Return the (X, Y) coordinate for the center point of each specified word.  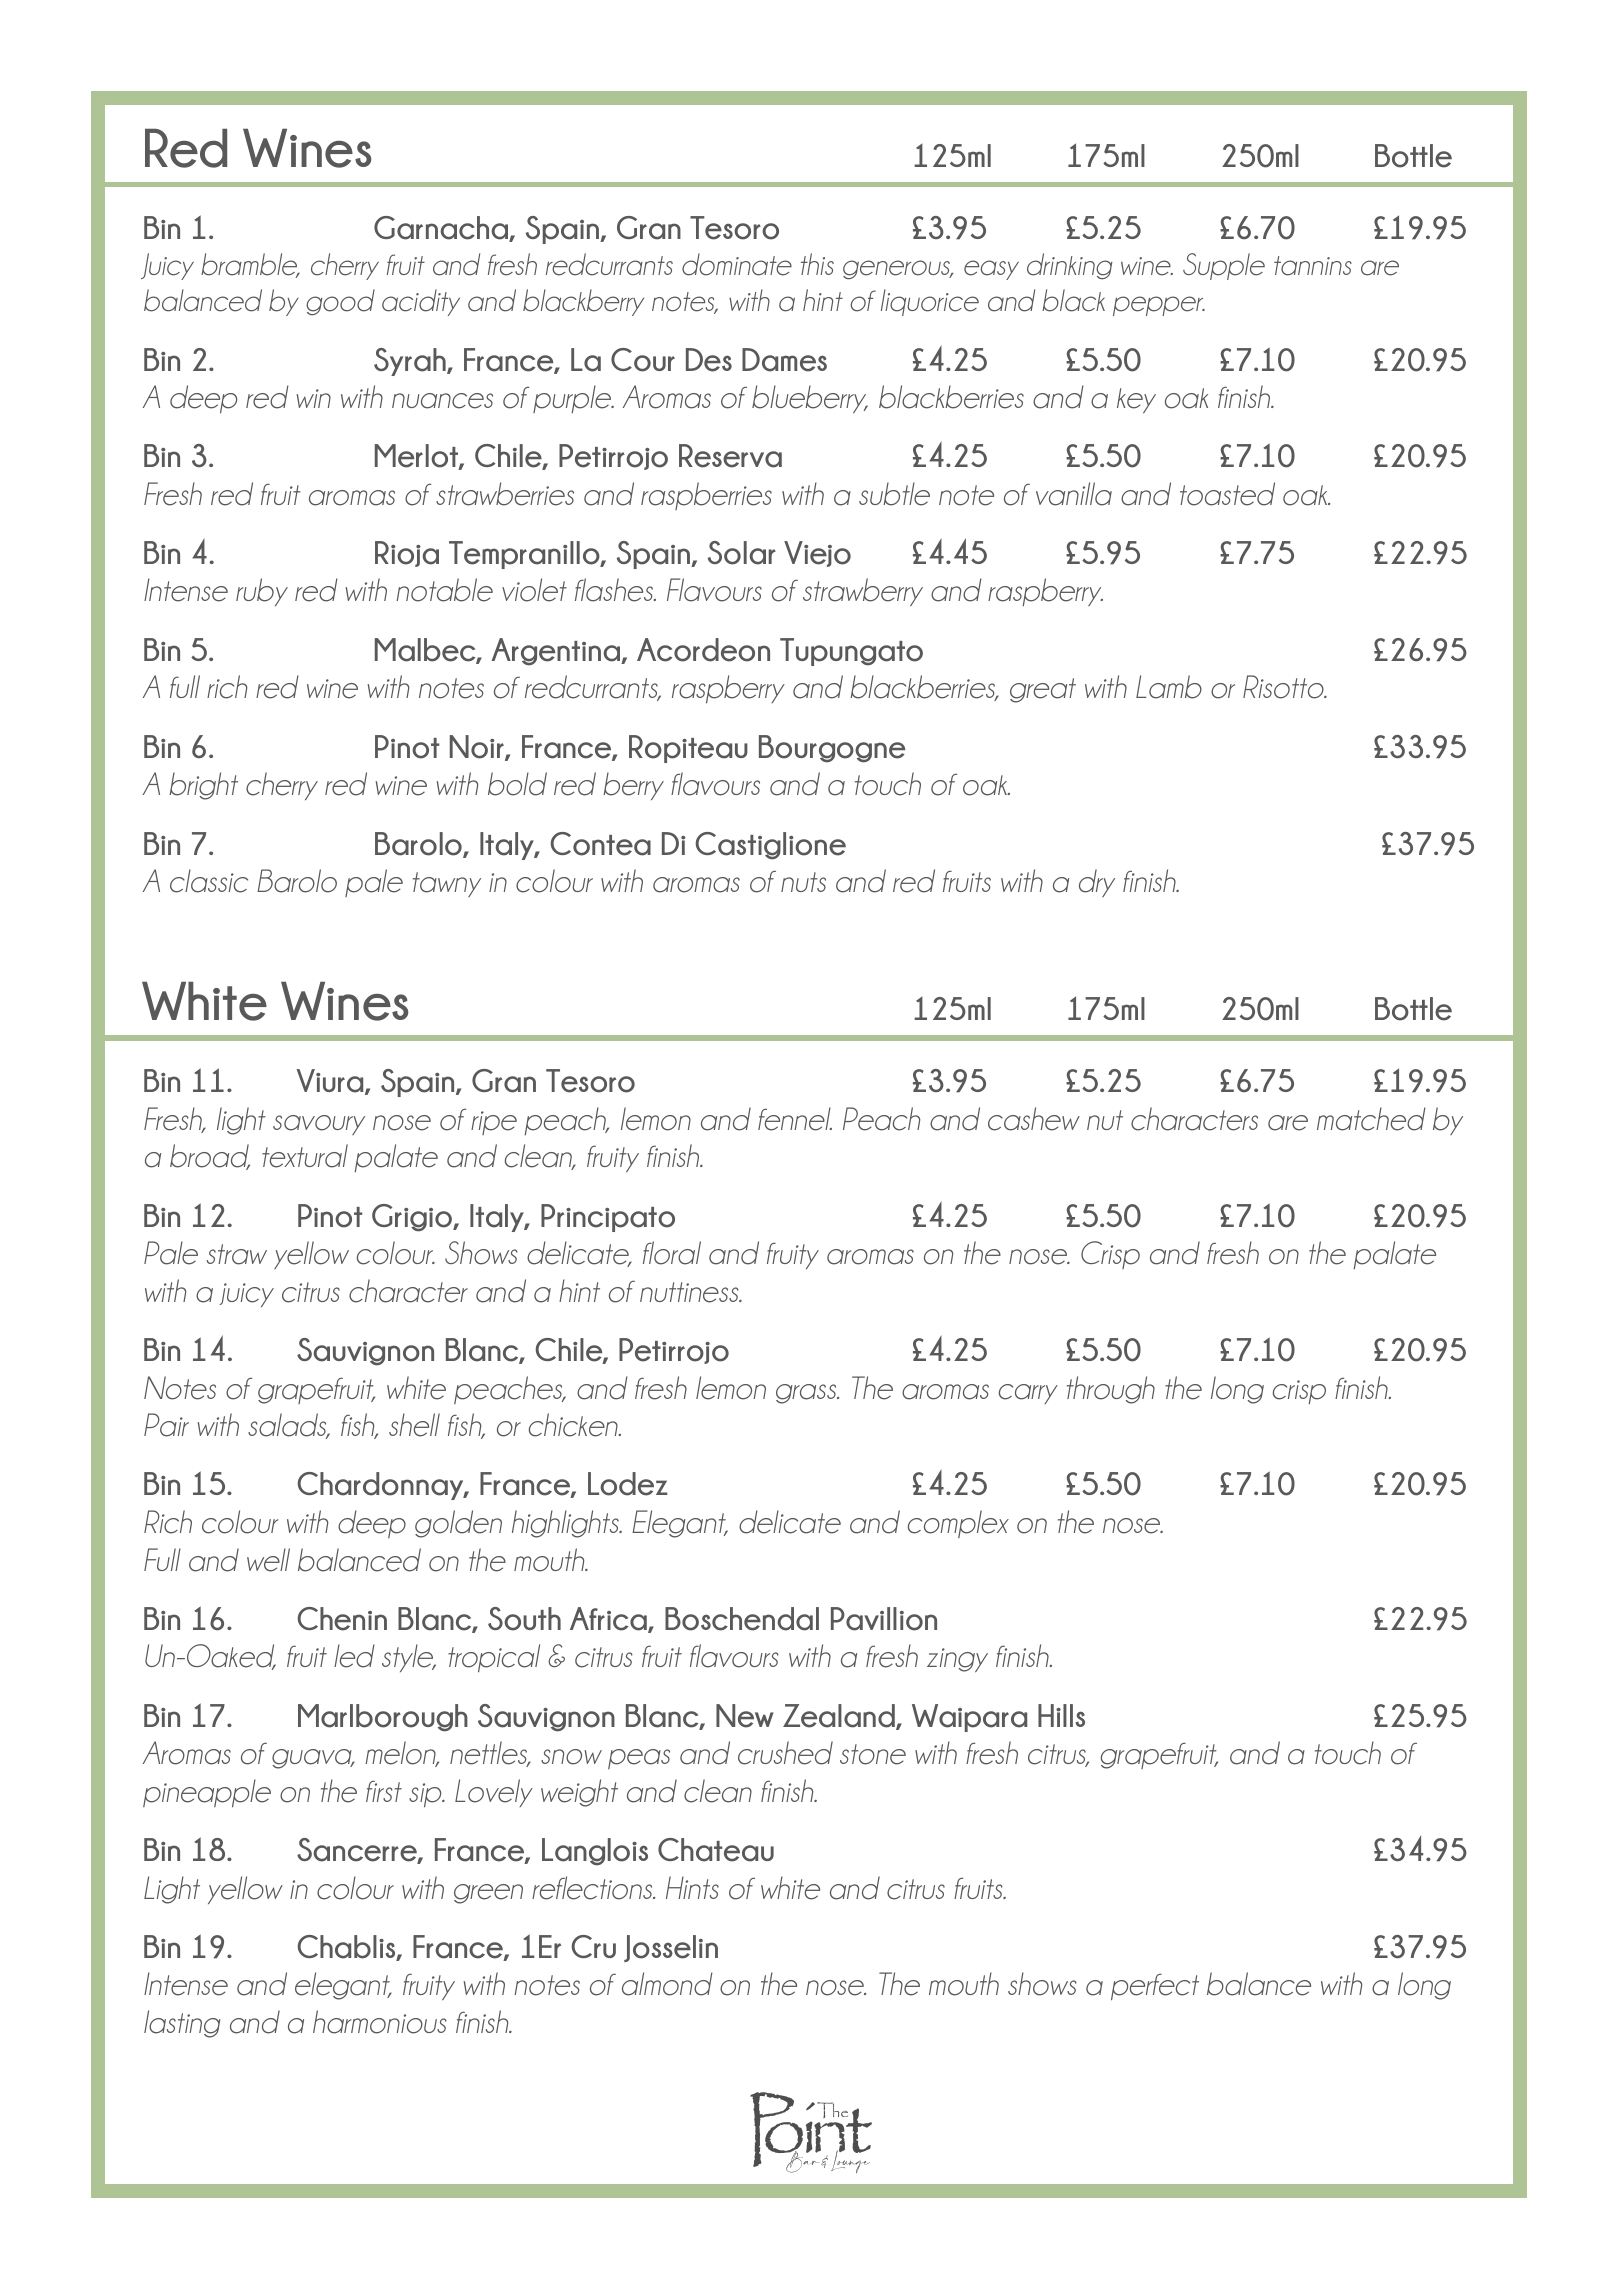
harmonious (380, 2022)
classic (209, 881)
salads (288, 1426)
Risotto (1284, 687)
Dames (784, 360)
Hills (1061, 1715)
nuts (803, 882)
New (745, 1716)
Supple (1224, 266)
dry (1097, 883)
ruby (262, 592)
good (340, 302)
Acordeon (703, 650)
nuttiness (690, 1292)
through (1111, 1390)
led (354, 1656)
